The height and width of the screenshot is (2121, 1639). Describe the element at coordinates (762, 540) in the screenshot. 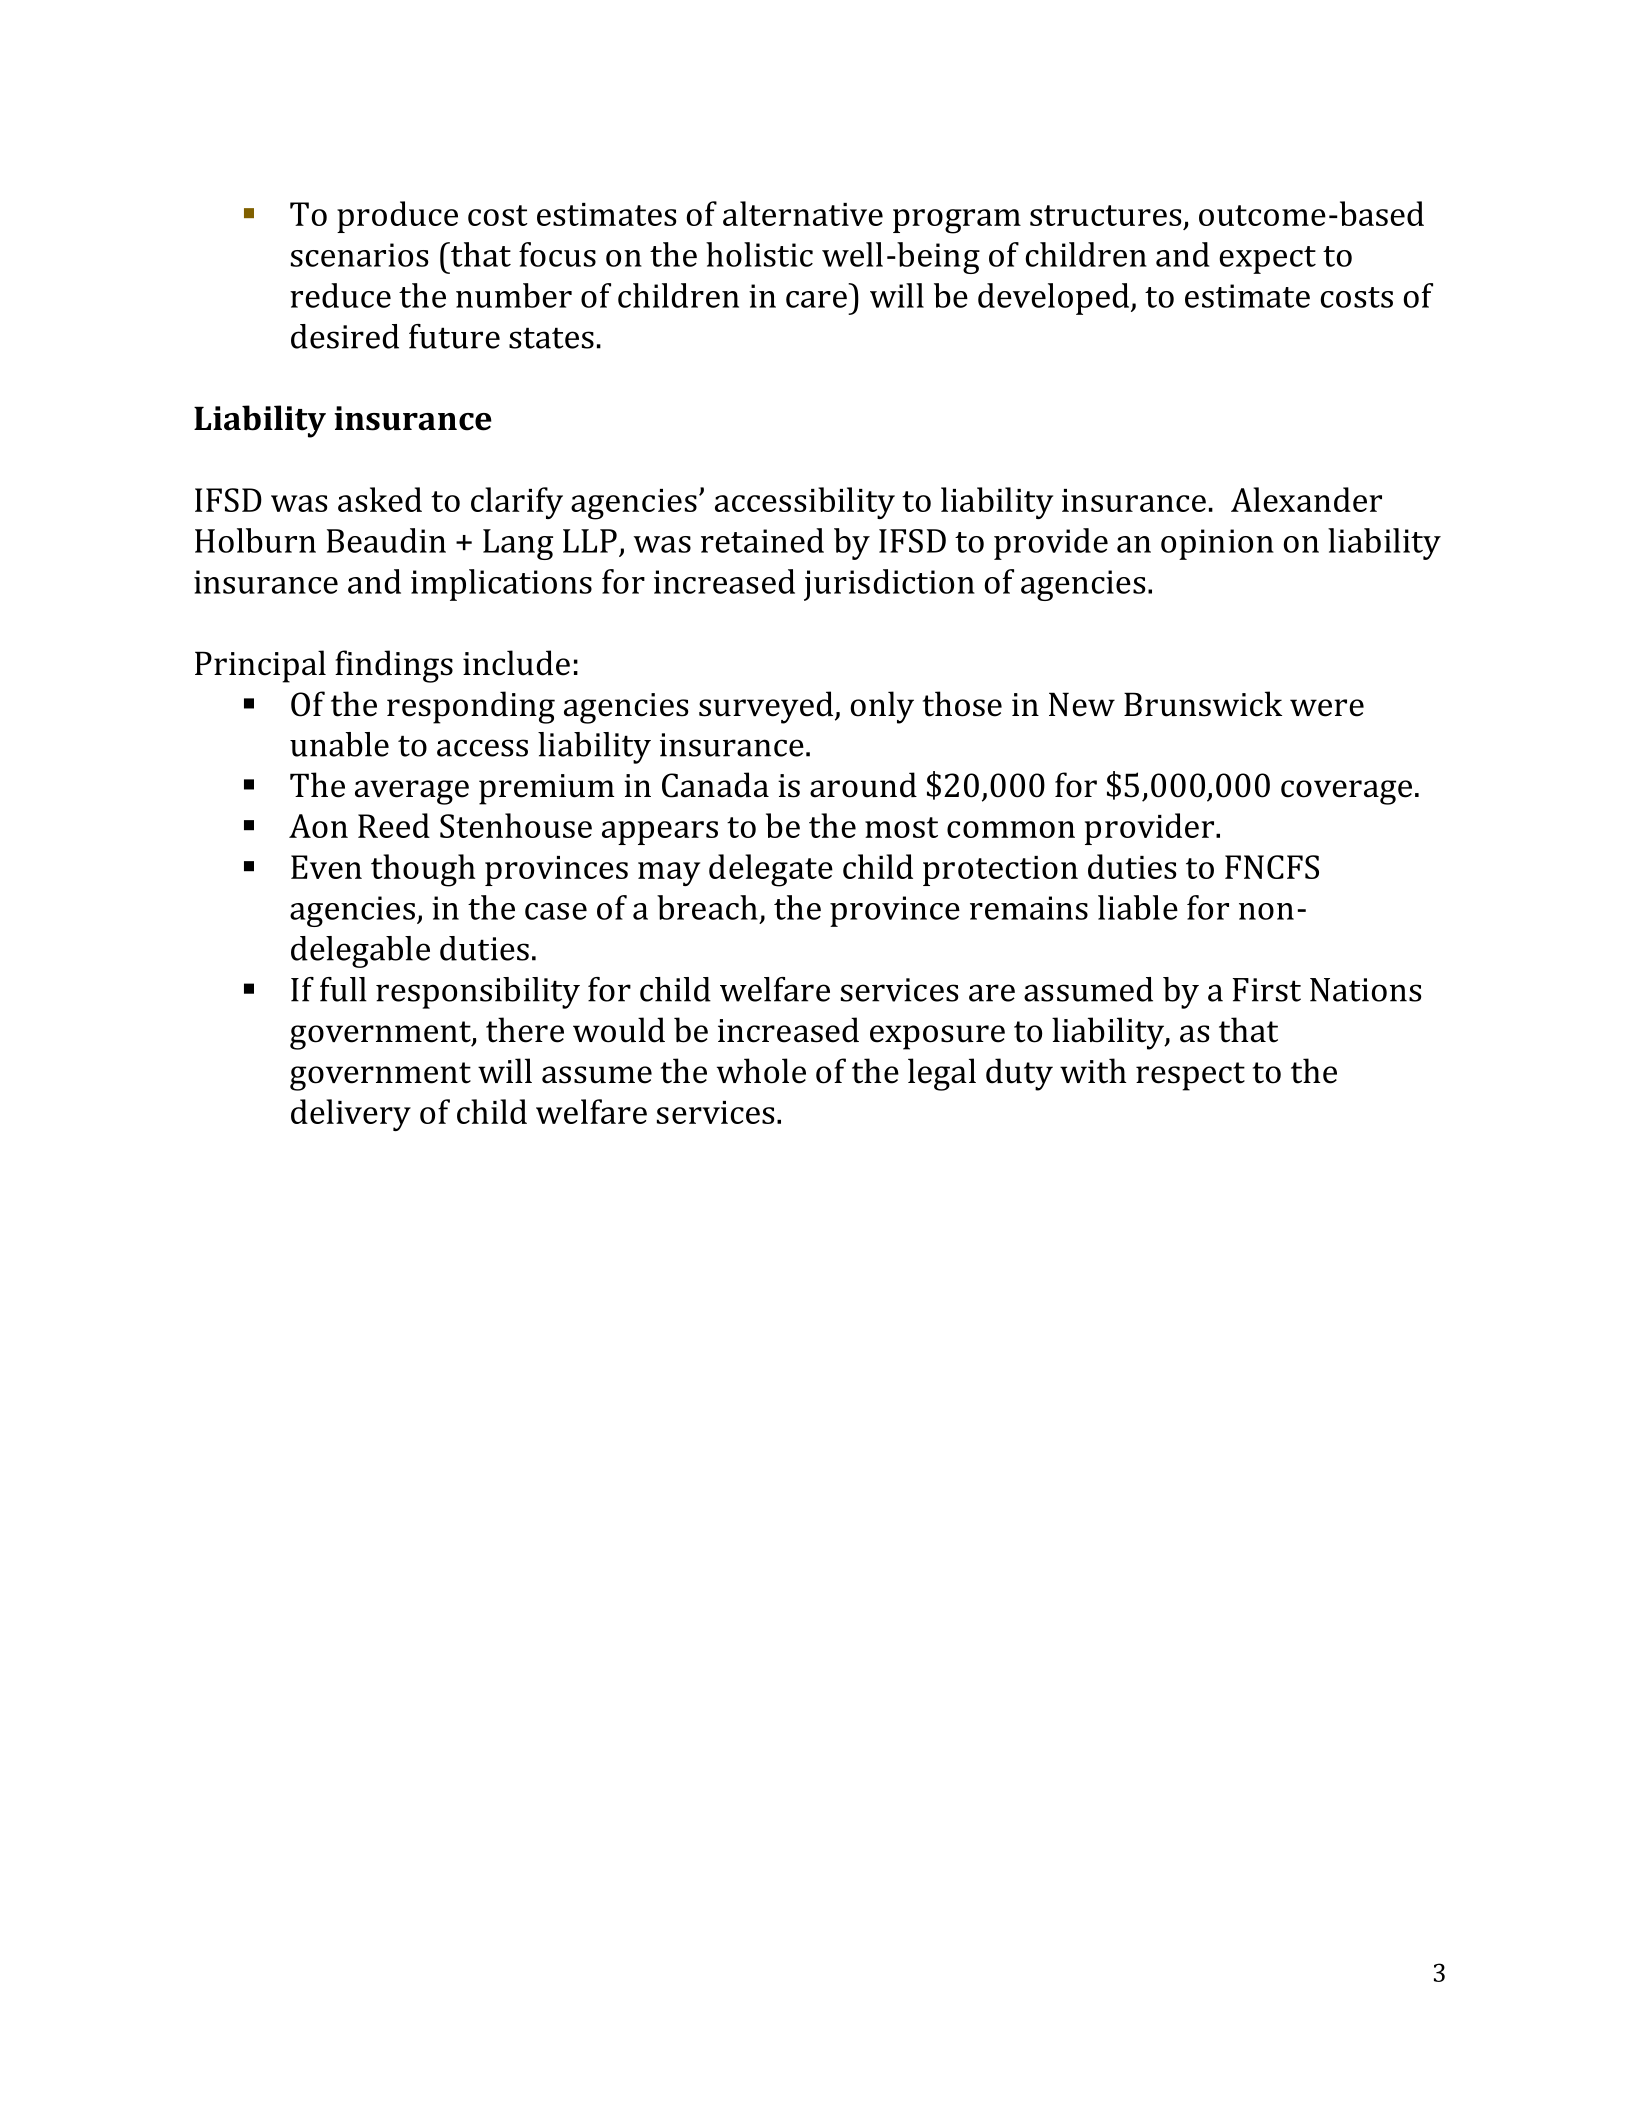

I see `retained` at that location.
